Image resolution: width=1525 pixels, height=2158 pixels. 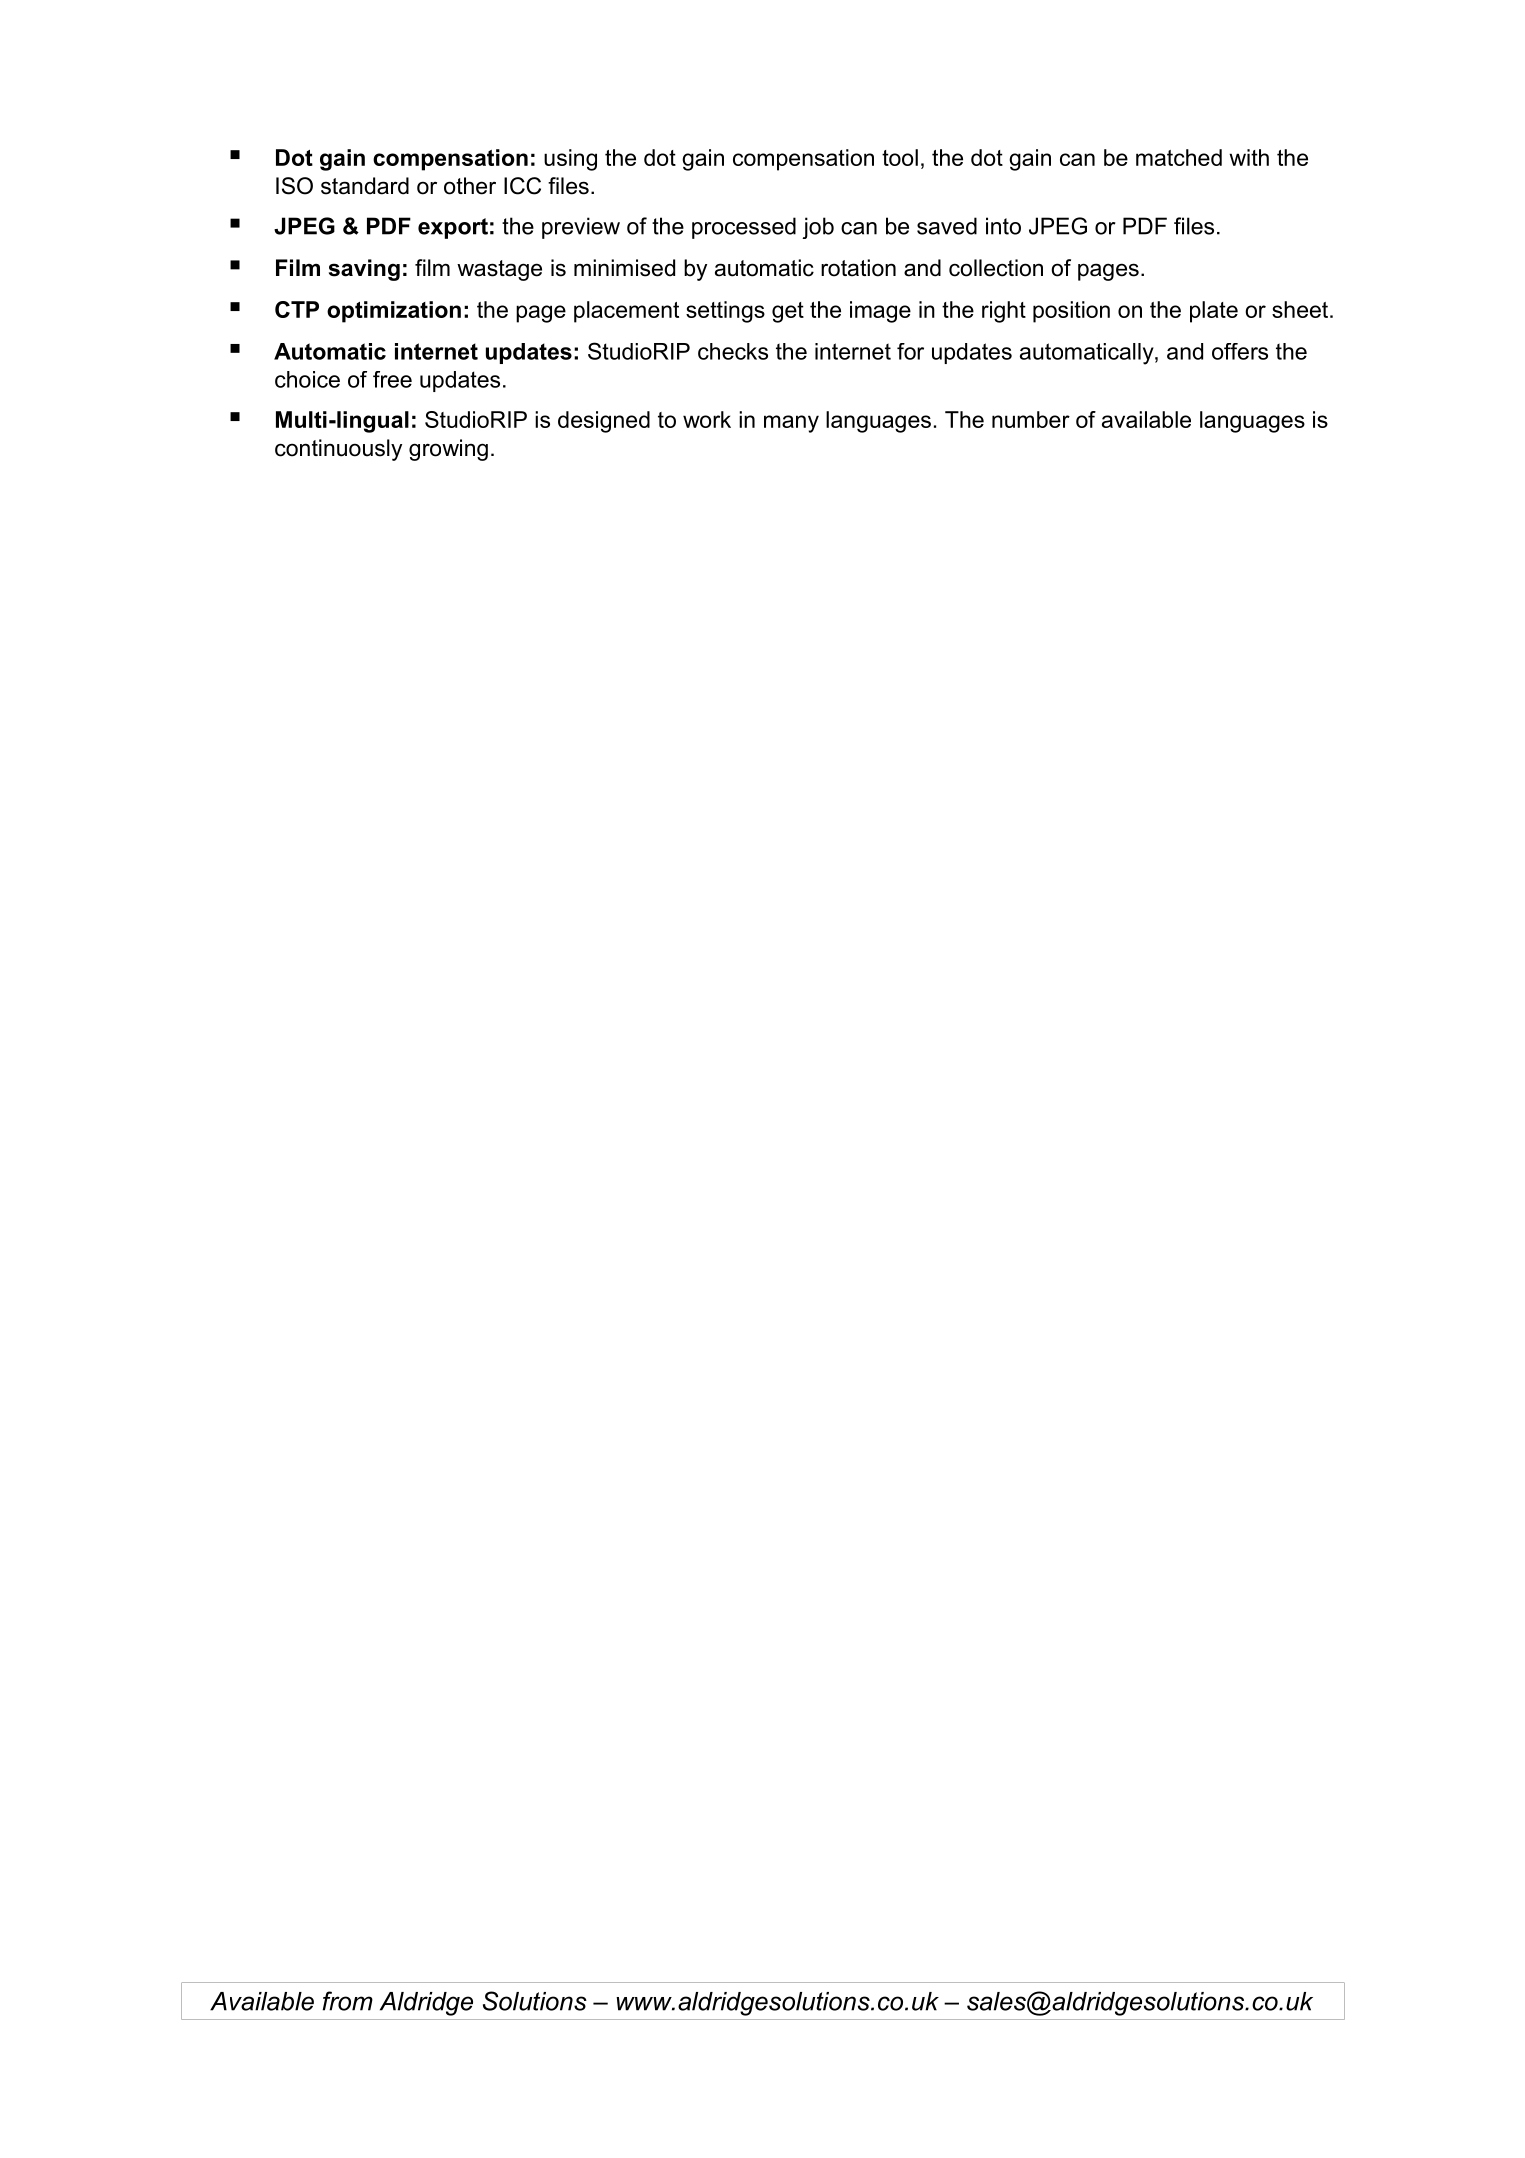 What do you see at coordinates (791, 424) in the screenshot?
I see `many` at bounding box center [791, 424].
